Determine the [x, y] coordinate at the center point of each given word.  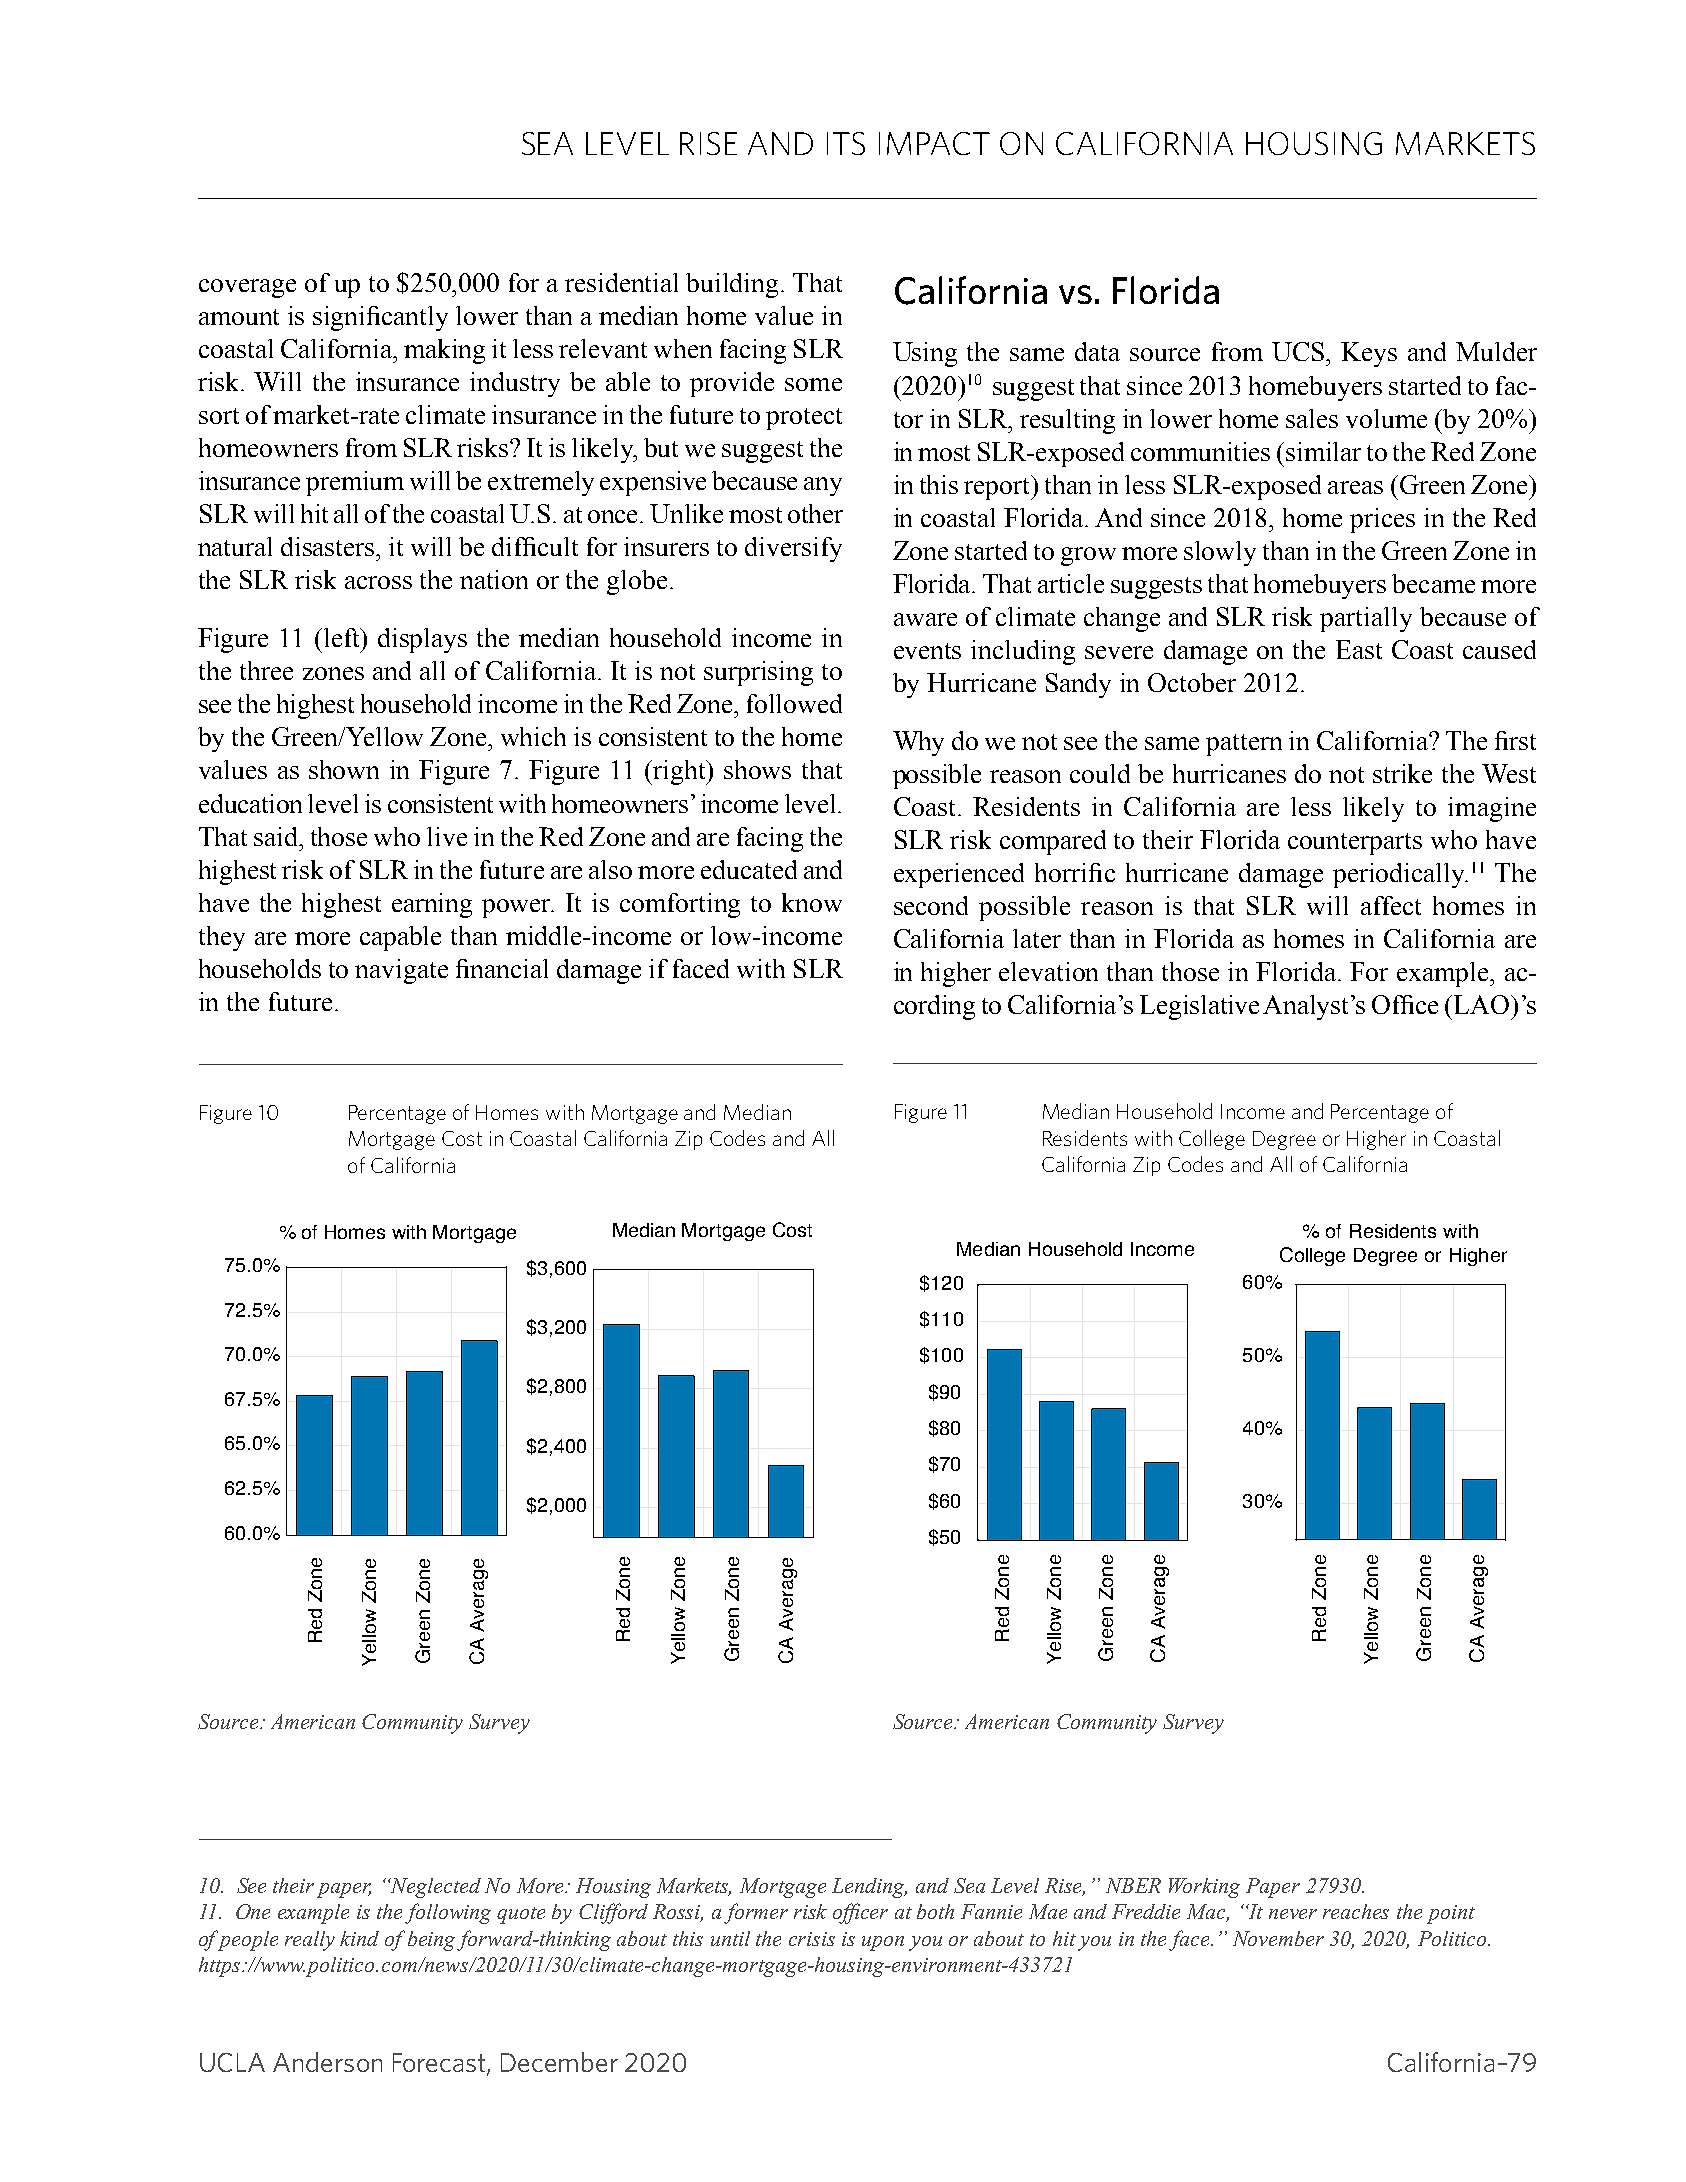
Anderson [327, 2062]
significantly [380, 318]
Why [918, 743]
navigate [401, 971]
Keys [1369, 354]
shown [344, 769]
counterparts [1355, 844]
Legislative [1199, 1007]
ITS [846, 143]
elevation [1048, 971]
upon [883, 1943]
